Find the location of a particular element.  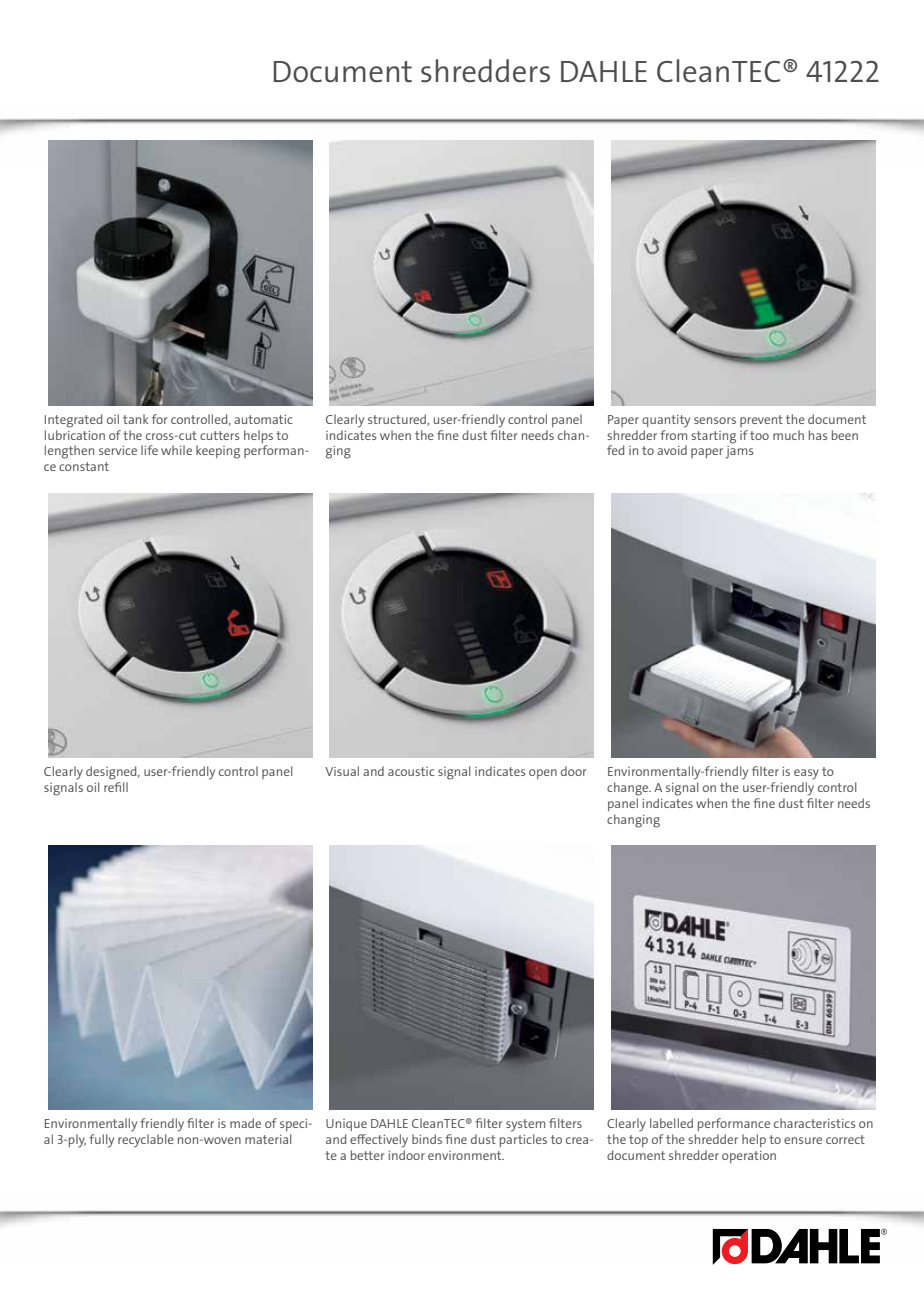

binds is located at coordinates (427, 1139).
